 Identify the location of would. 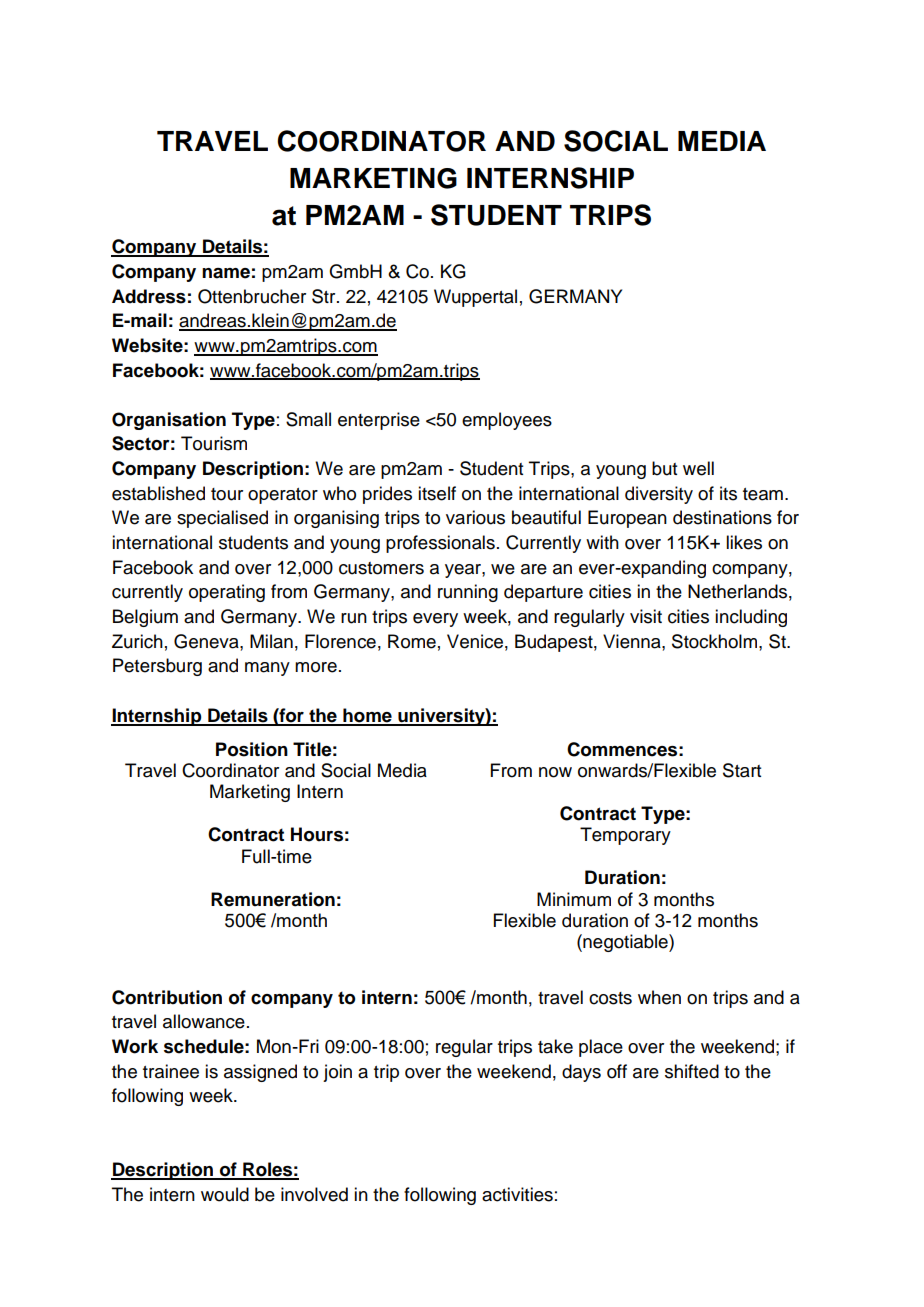
(225, 1194).
